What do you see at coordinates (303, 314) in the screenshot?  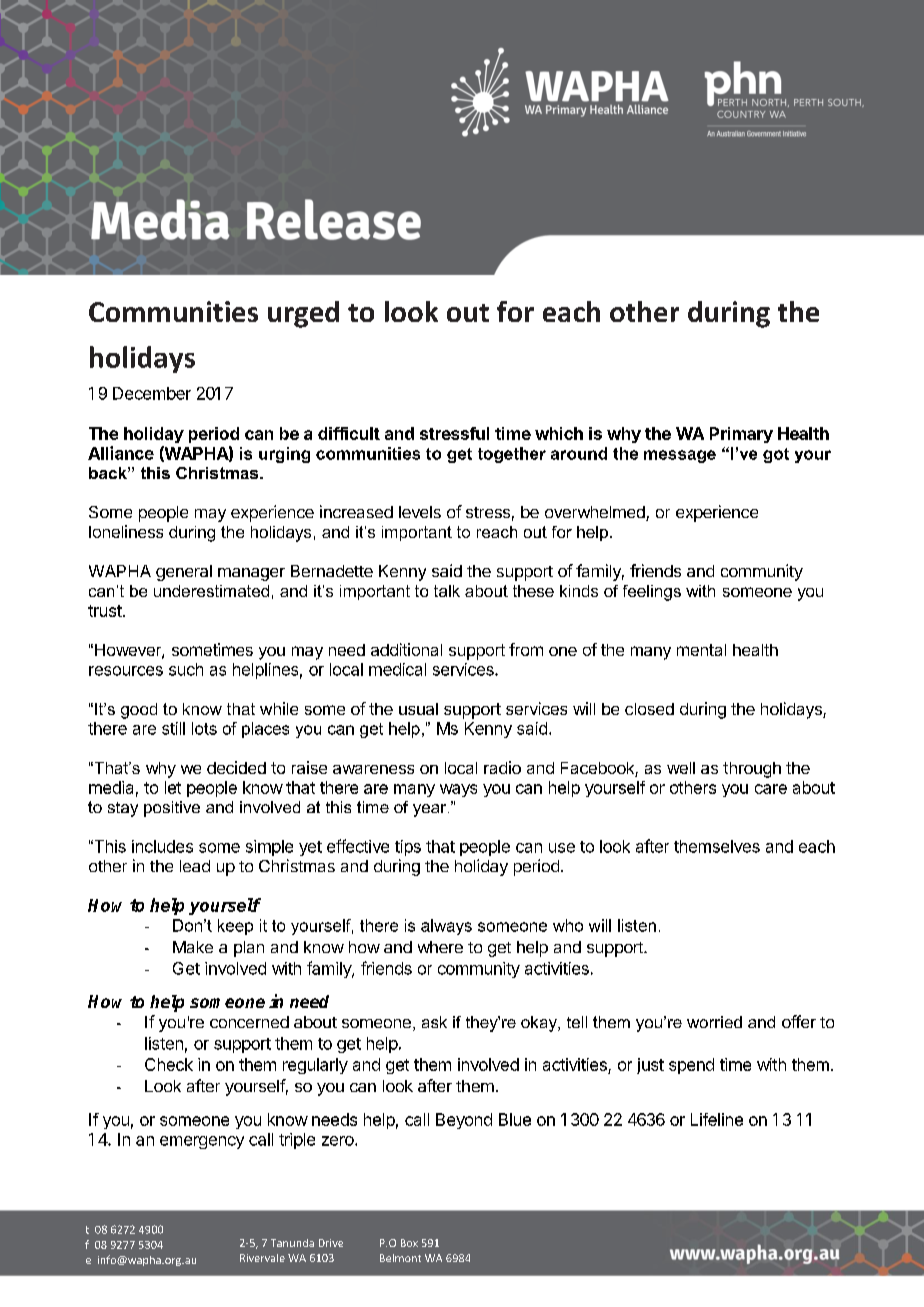 I see `urged` at bounding box center [303, 314].
